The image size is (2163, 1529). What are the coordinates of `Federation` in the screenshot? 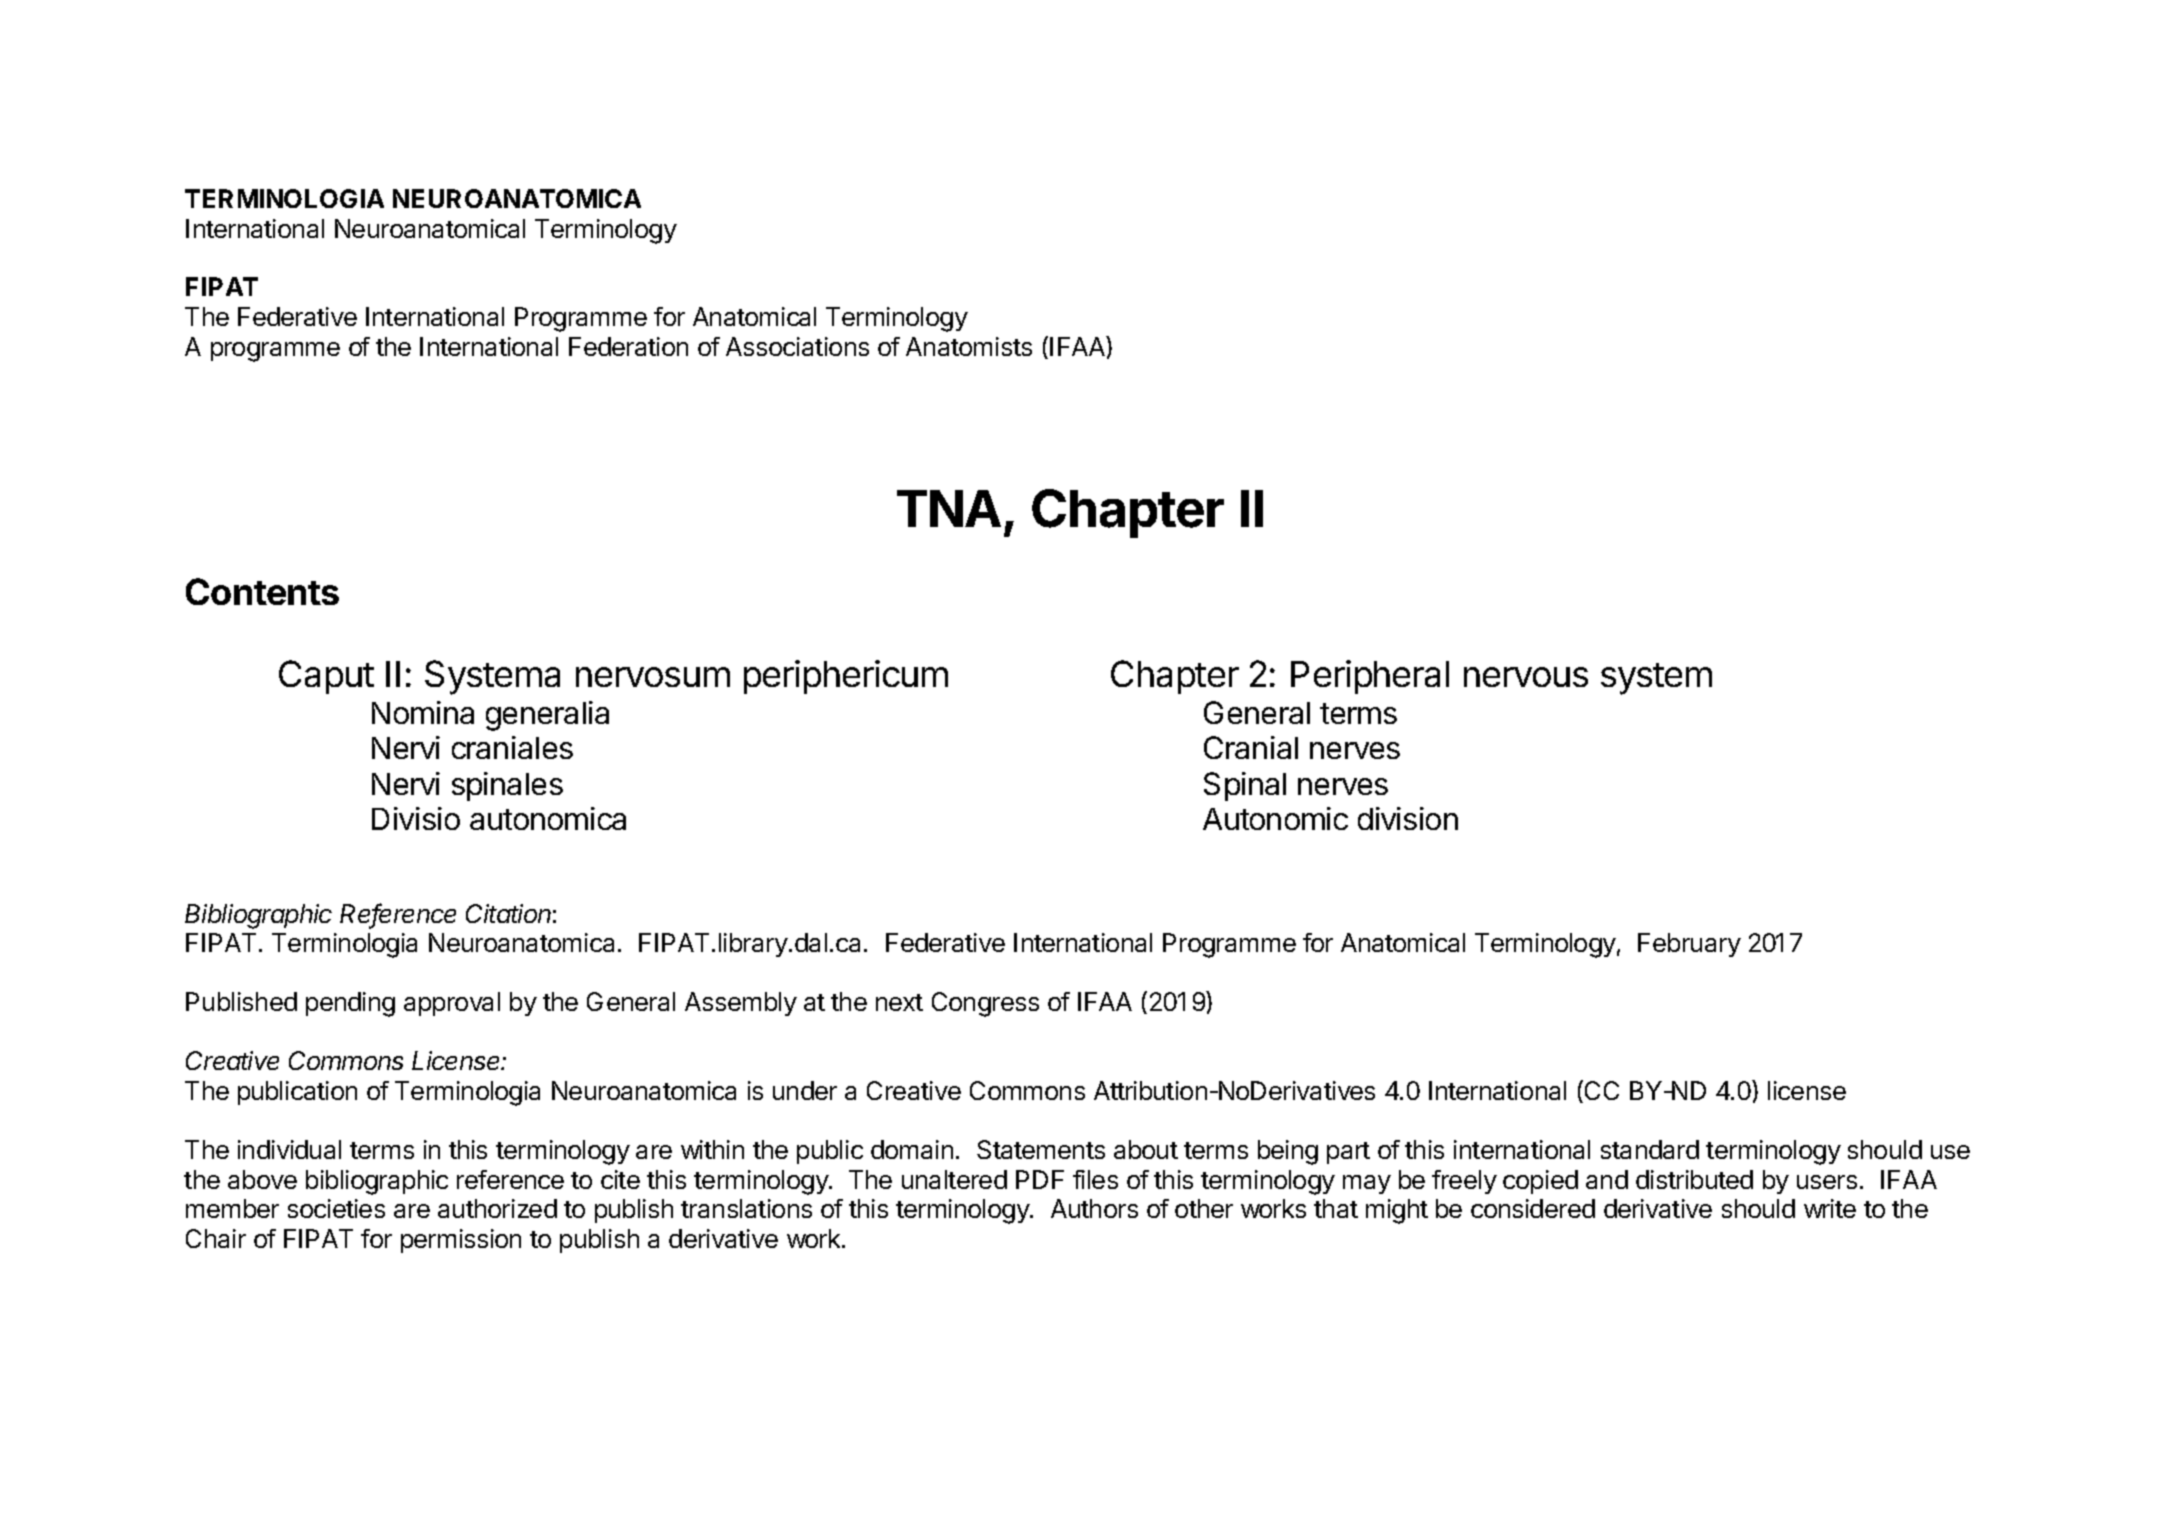 It's located at (628, 346).
